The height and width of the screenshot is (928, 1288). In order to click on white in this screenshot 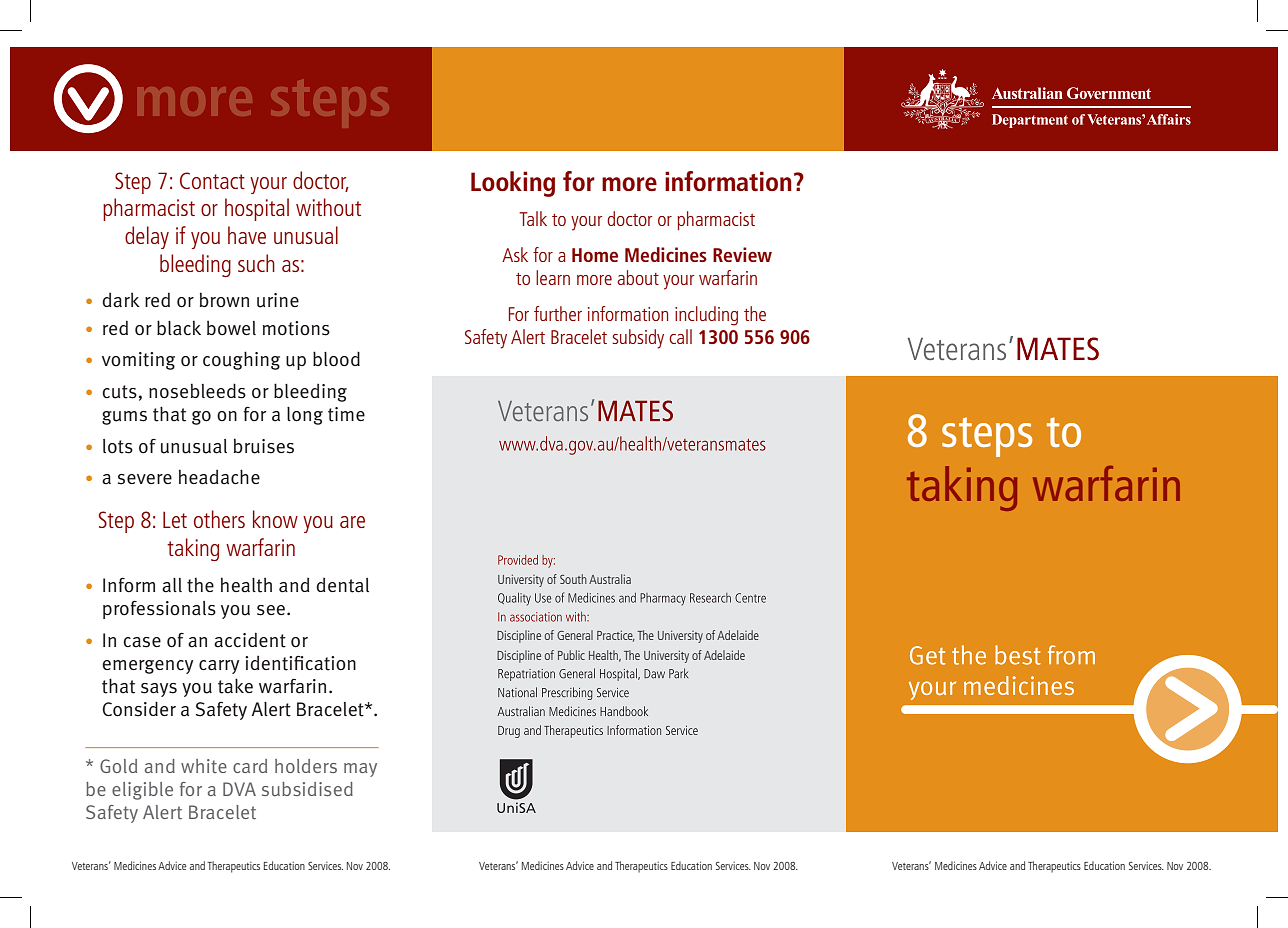, I will do `click(204, 766)`.
